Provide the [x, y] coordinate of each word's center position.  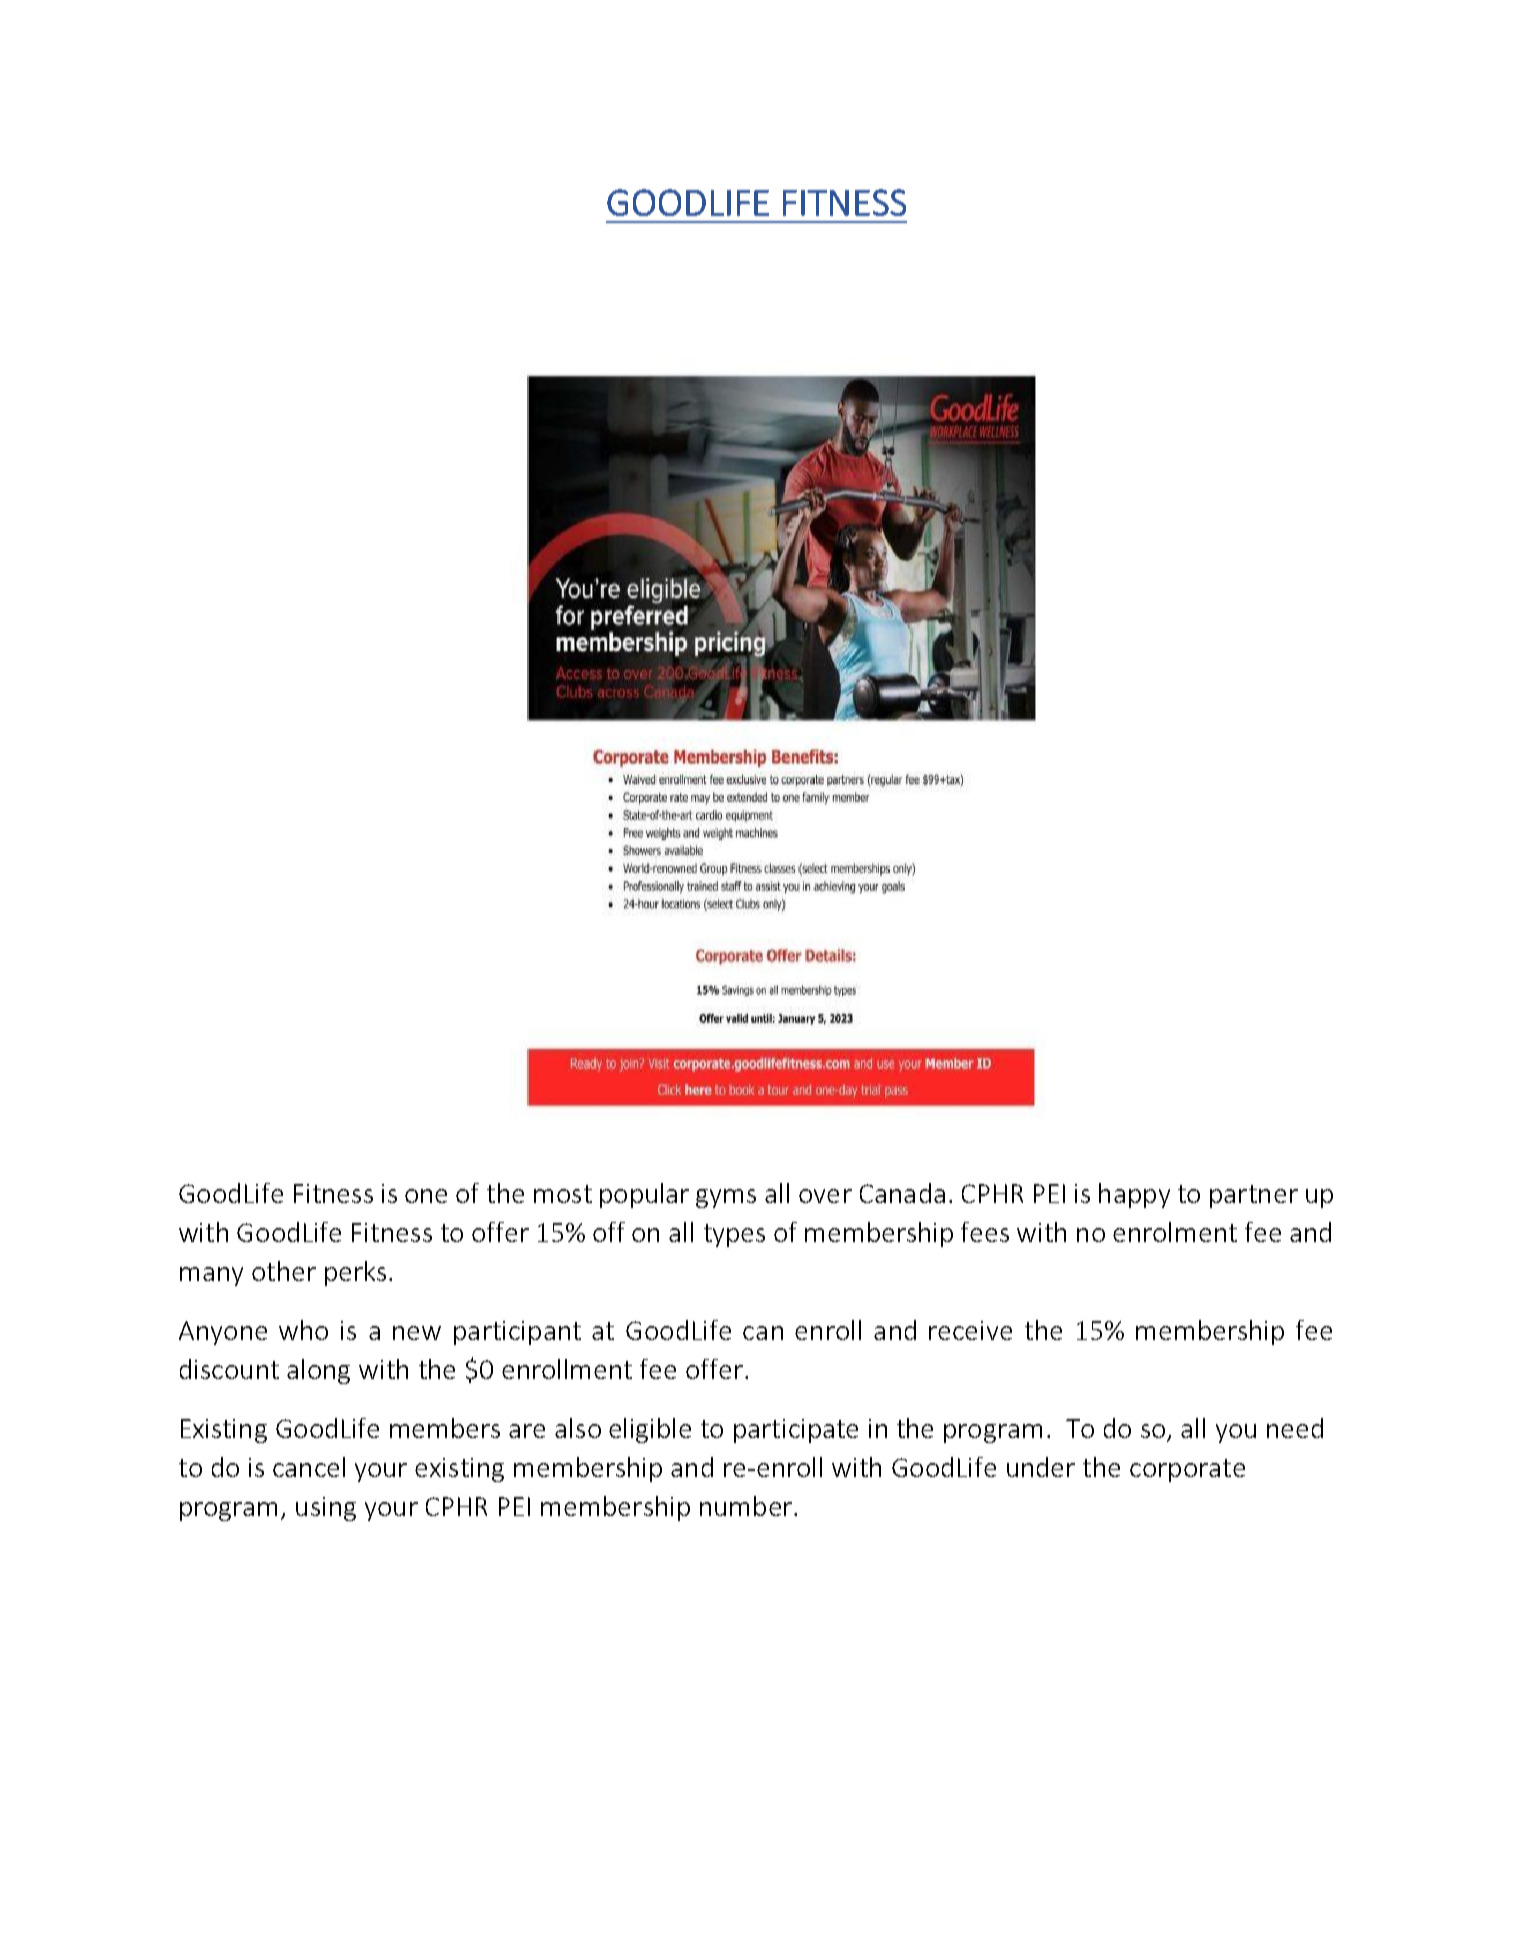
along [318, 1371]
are [527, 1431]
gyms [726, 1198]
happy [1134, 1195]
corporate [1187, 1470]
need [1295, 1428]
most [563, 1194]
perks [355, 1273]
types [734, 1235]
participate [796, 1431]
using [326, 1509]
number [746, 1506]
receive [970, 1330]
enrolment [1175, 1232]
